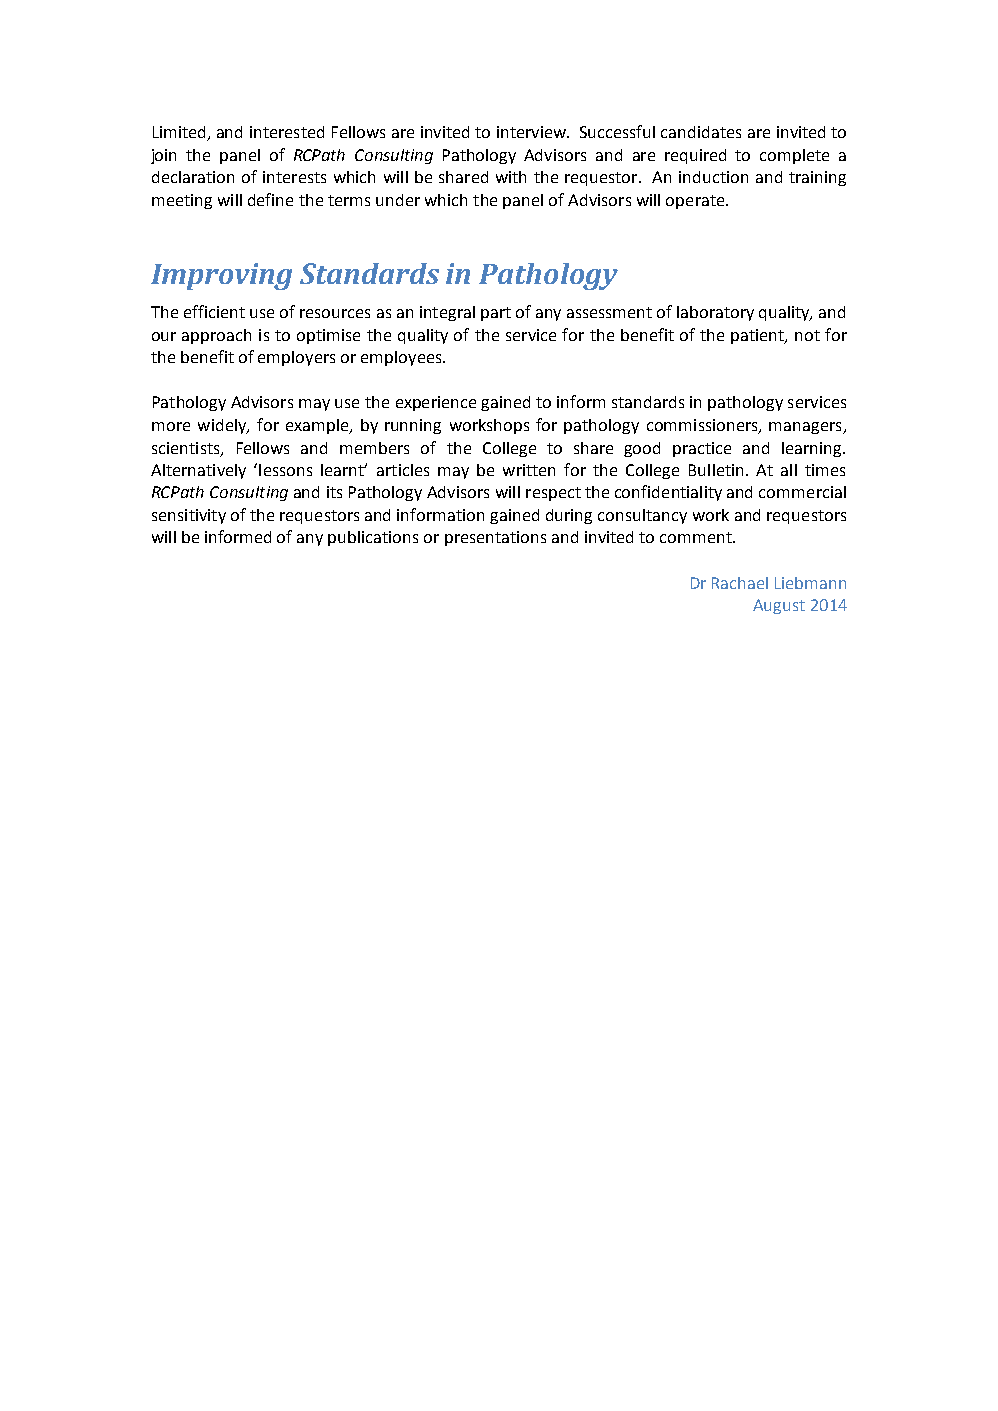 This document has width=998, height=1411. Describe the element at coordinates (495, 538) in the document. I see `presentations` at that location.
